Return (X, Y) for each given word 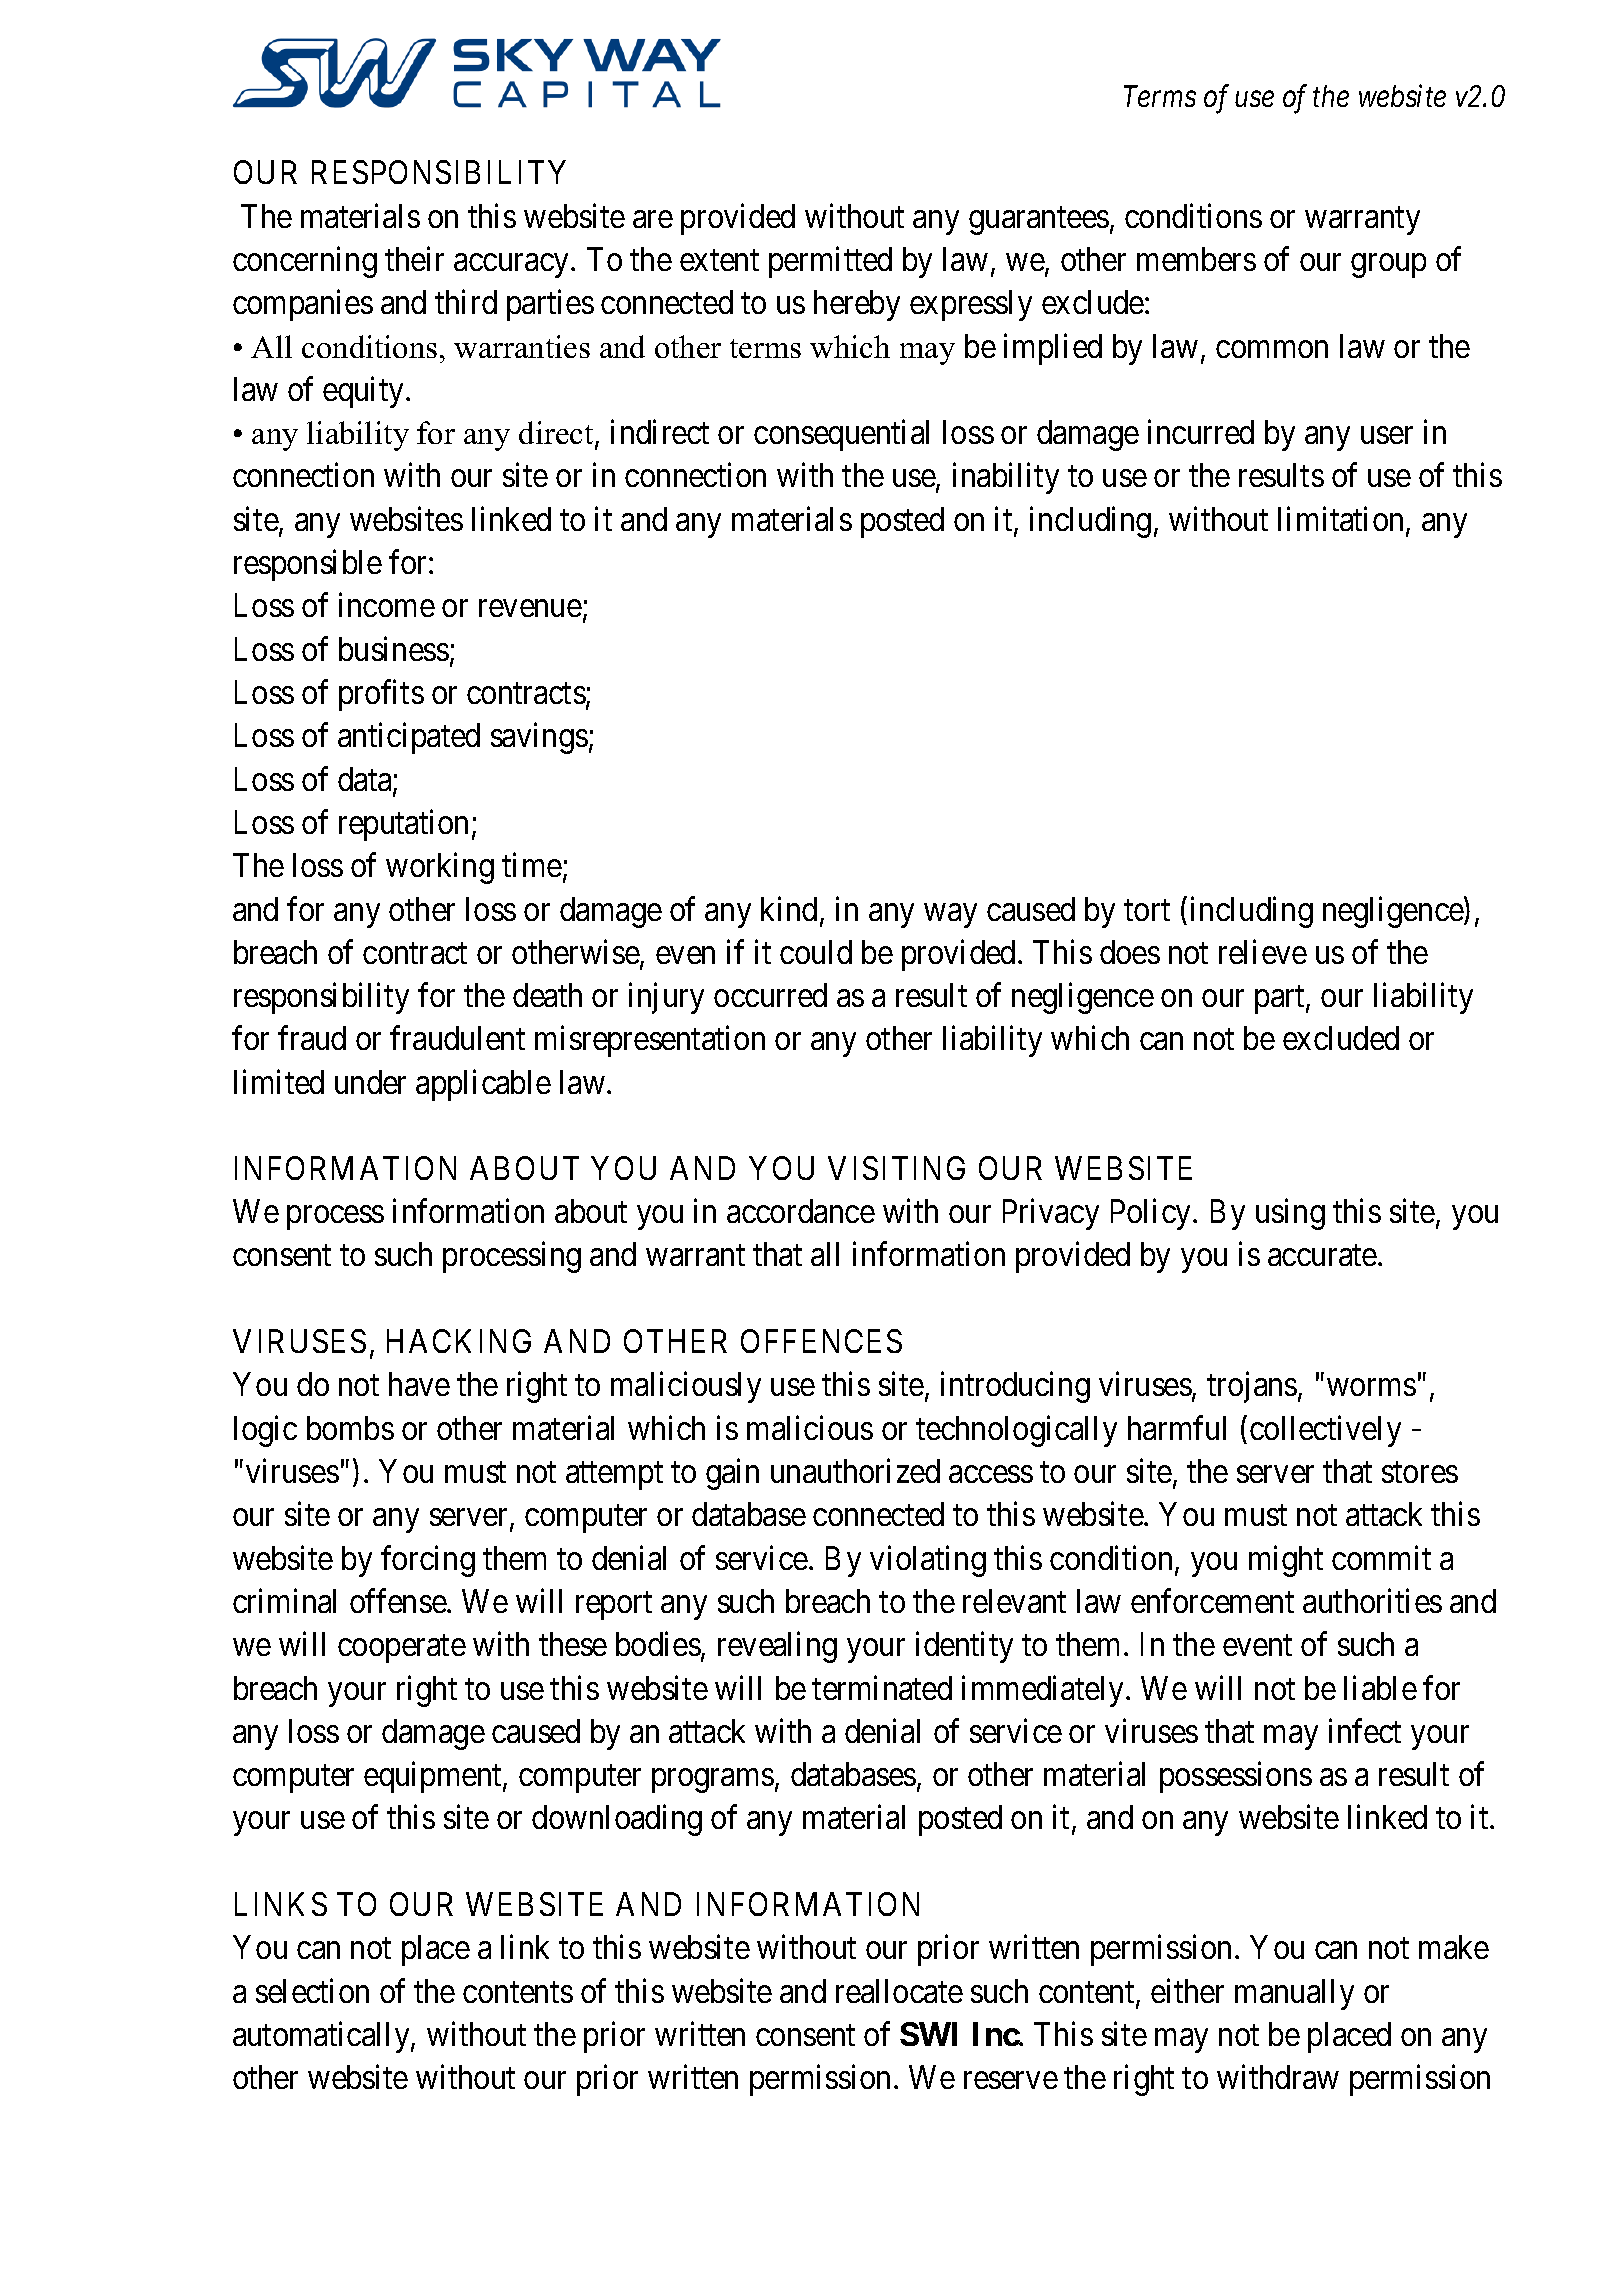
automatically (322, 2037)
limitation (1342, 520)
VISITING (896, 1168)
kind (789, 908)
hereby (857, 305)
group (1388, 266)
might (1286, 1561)
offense (398, 1600)
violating (928, 1561)
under (370, 1082)
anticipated (409, 738)
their (414, 259)
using (1290, 1214)
